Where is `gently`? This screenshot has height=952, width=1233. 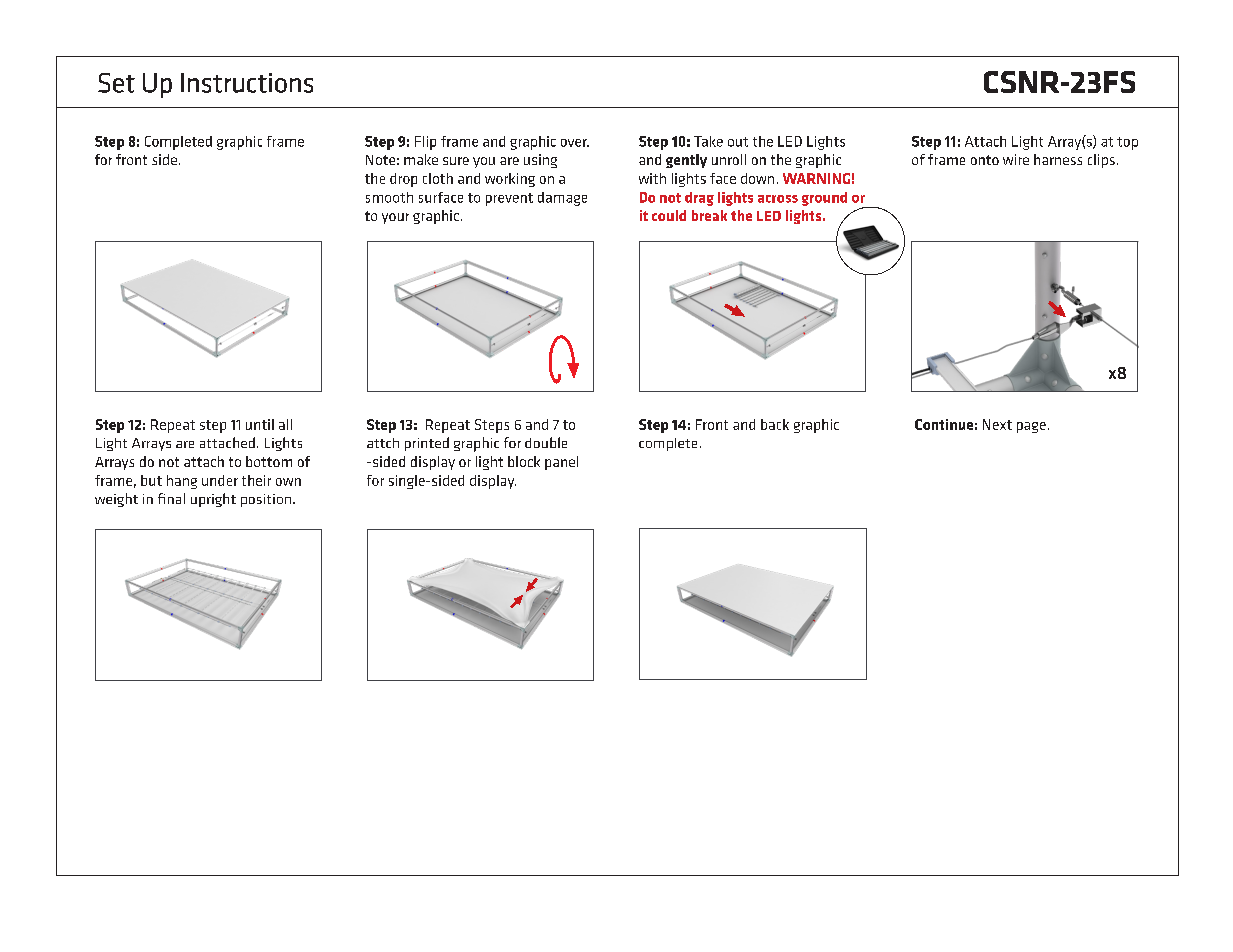 gently is located at coordinates (686, 161).
